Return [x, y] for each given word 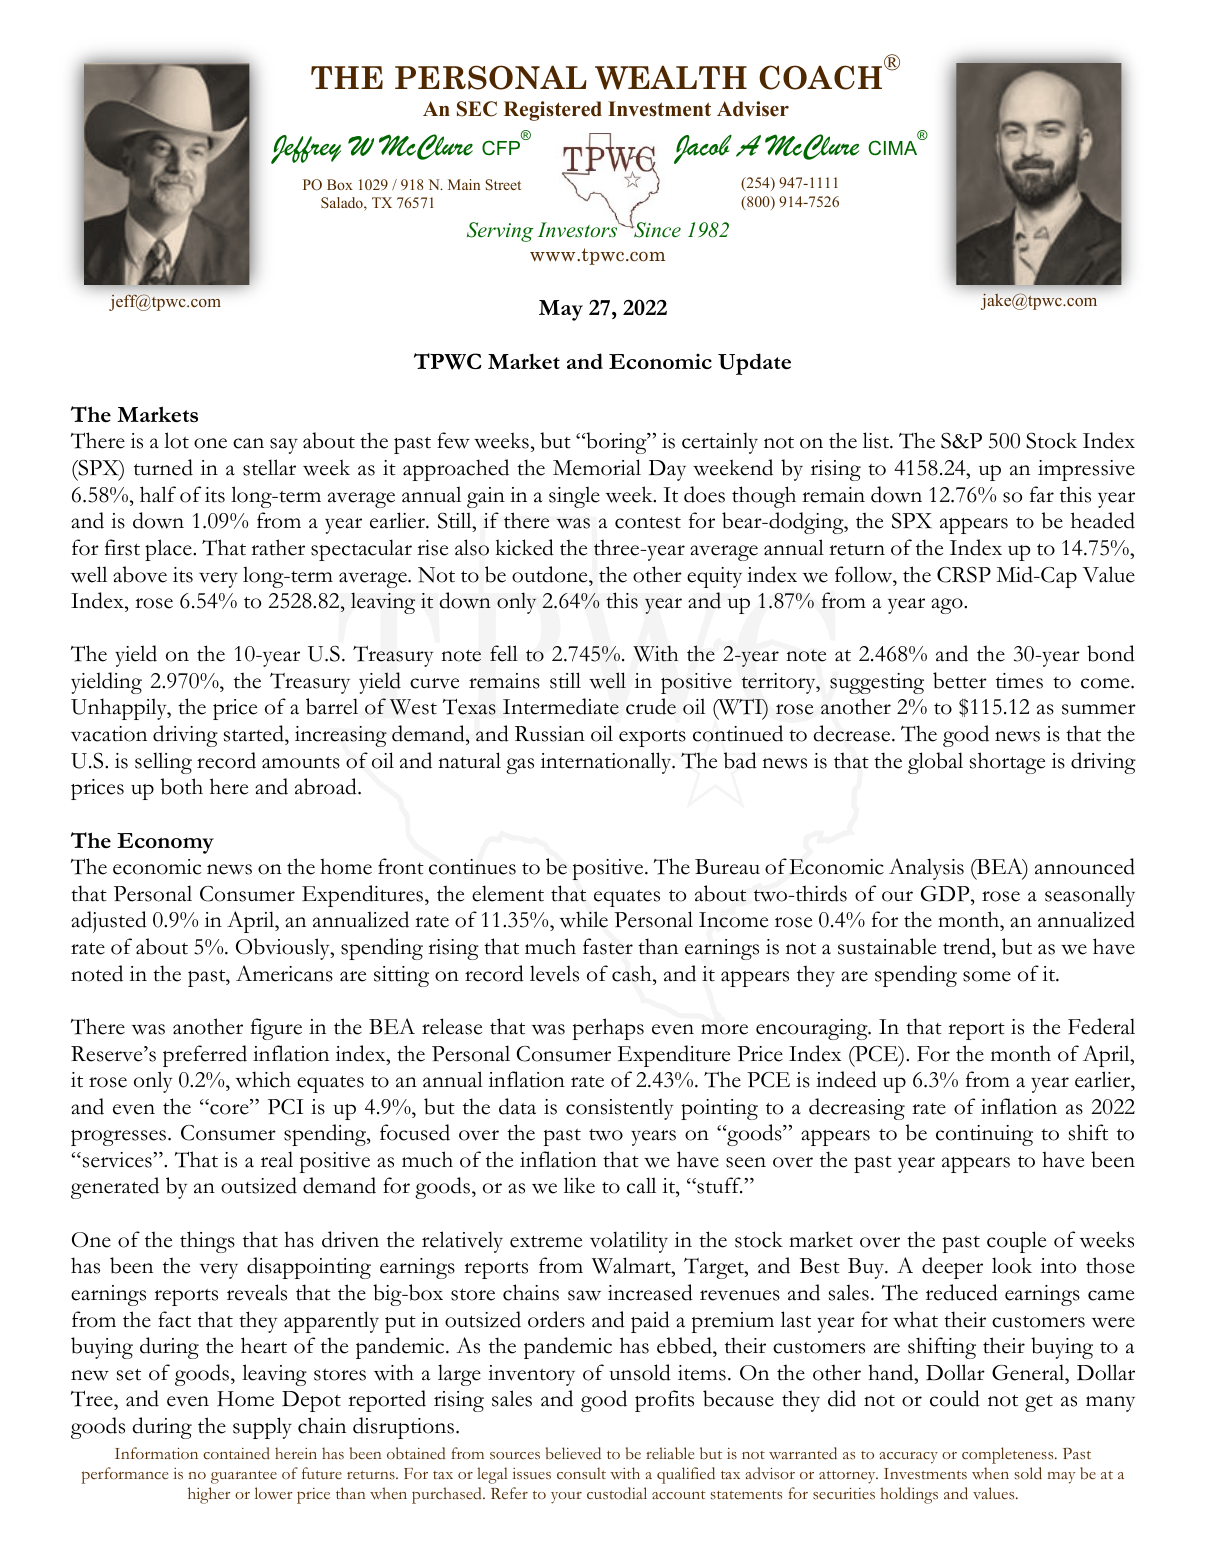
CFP [501, 148]
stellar [269, 467]
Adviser [753, 109]
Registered [553, 111]
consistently [620, 1109]
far [1042, 494]
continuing [984, 1135]
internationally [607, 763]
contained [236, 1453]
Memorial [597, 467]
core [229, 1109]
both [182, 786]
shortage [1007, 763]
